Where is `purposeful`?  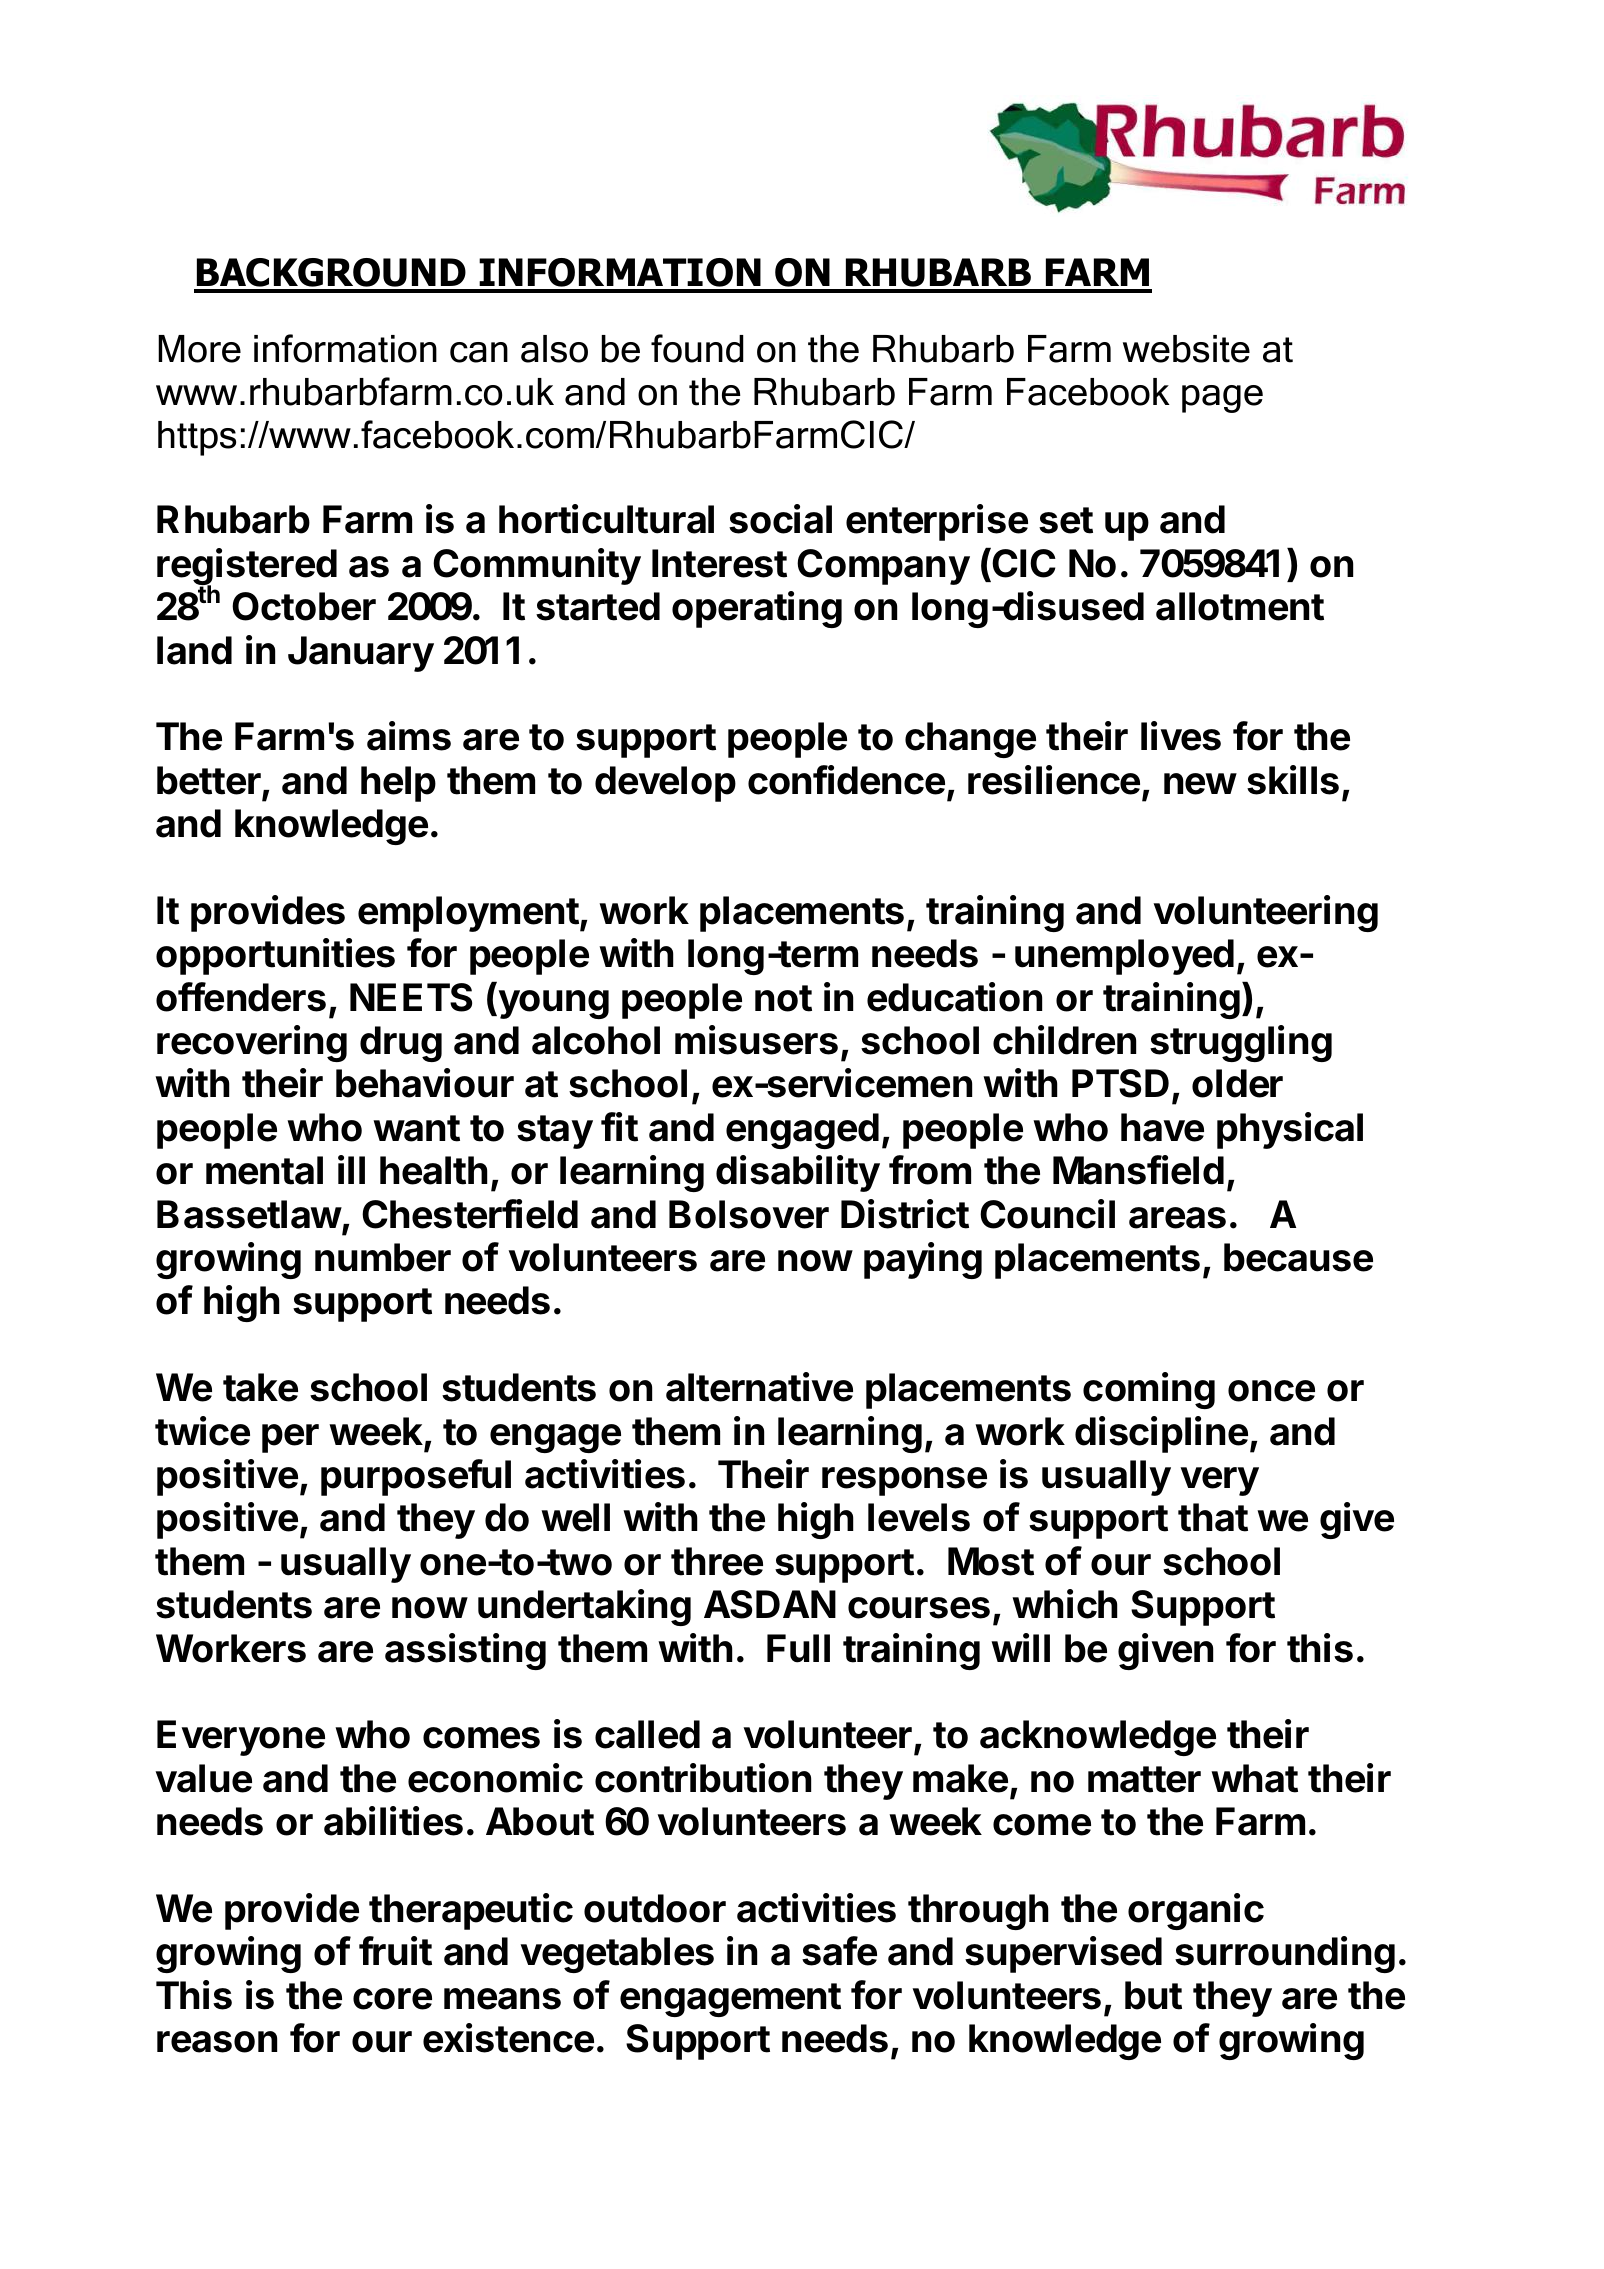 purposeful is located at coordinates (416, 1477).
